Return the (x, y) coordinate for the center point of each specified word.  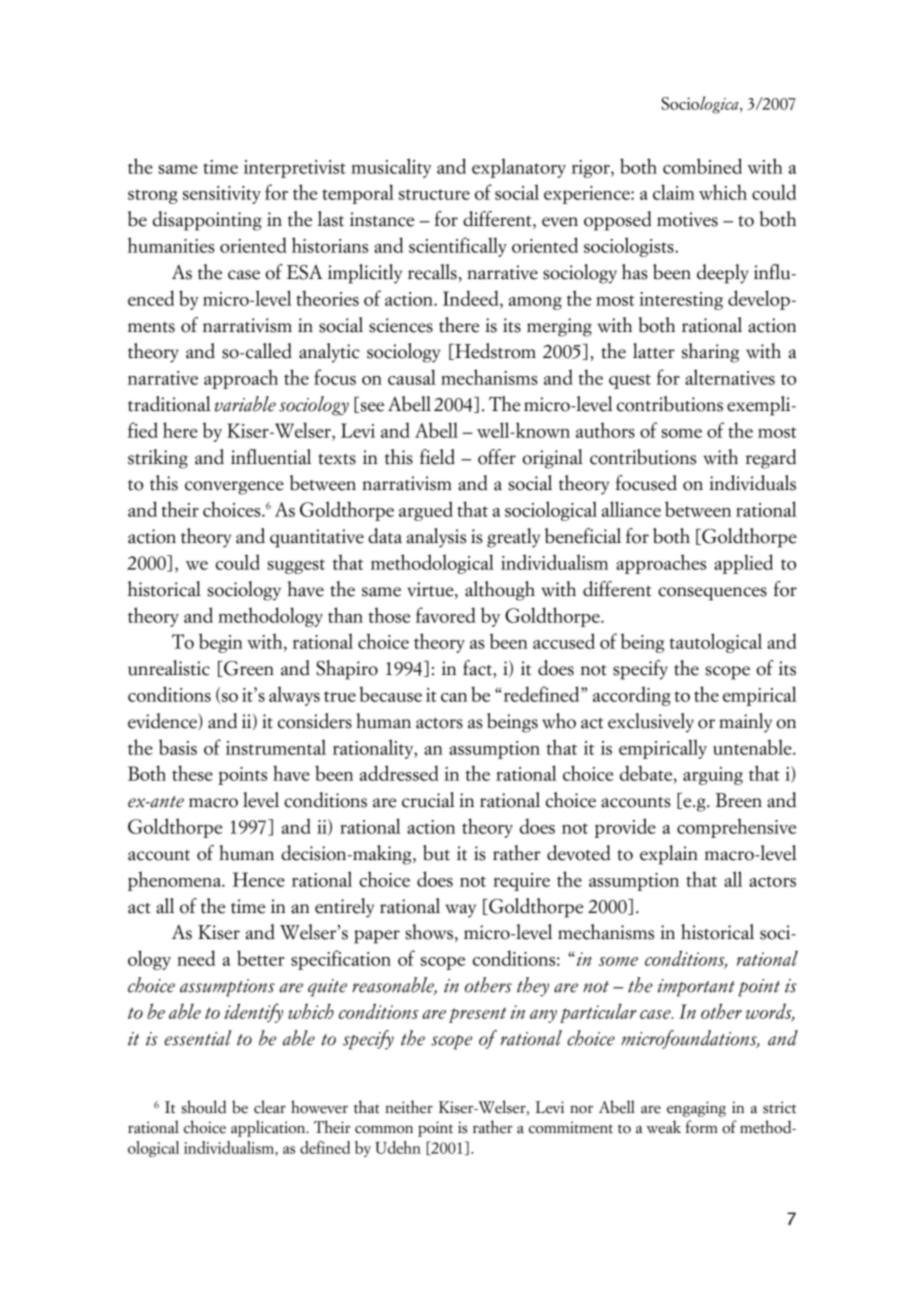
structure (434, 194)
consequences (712, 594)
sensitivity (222, 195)
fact (478, 669)
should (204, 1107)
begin (221, 643)
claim (674, 192)
